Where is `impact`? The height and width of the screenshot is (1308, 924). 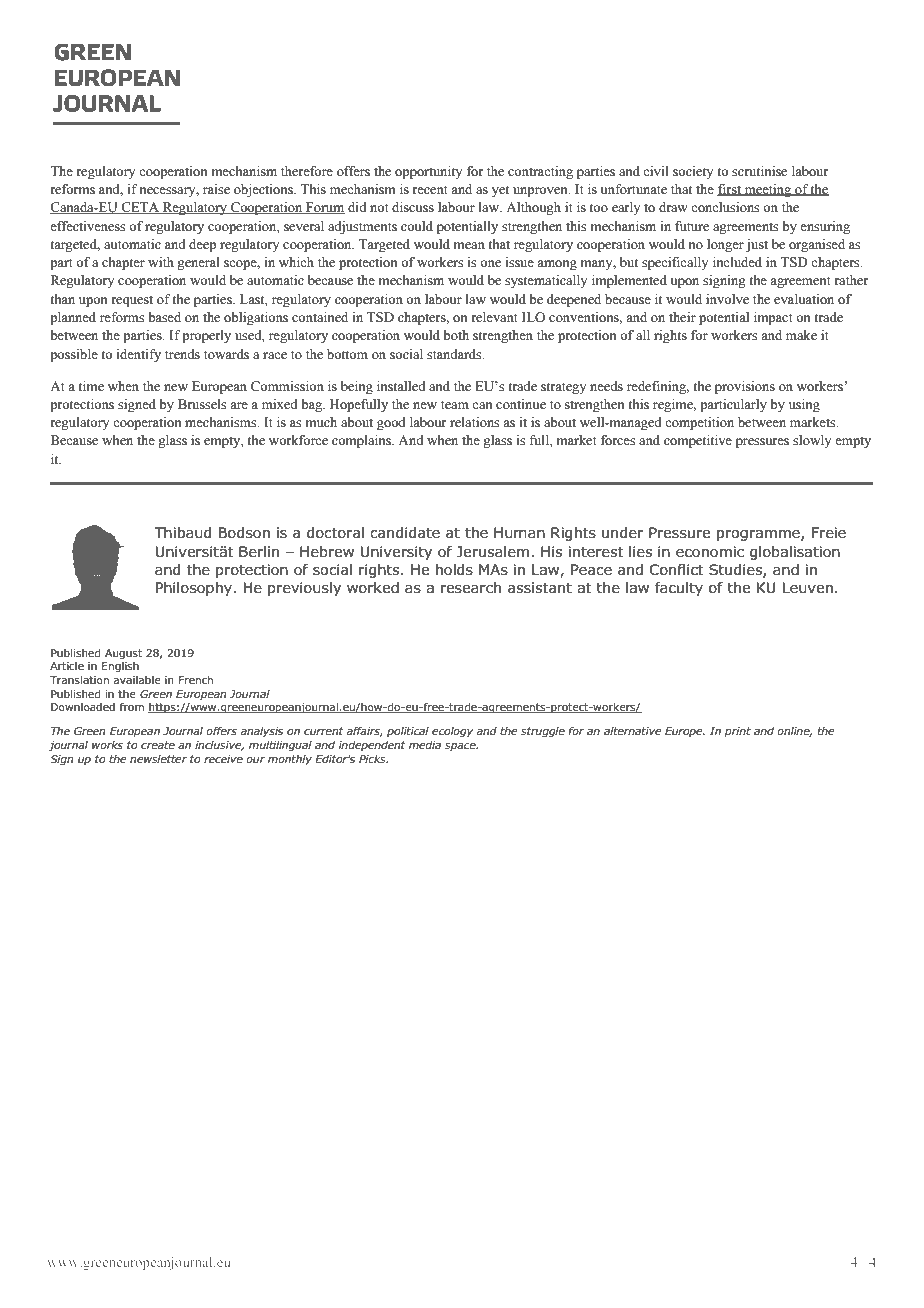
impact is located at coordinates (773, 318).
